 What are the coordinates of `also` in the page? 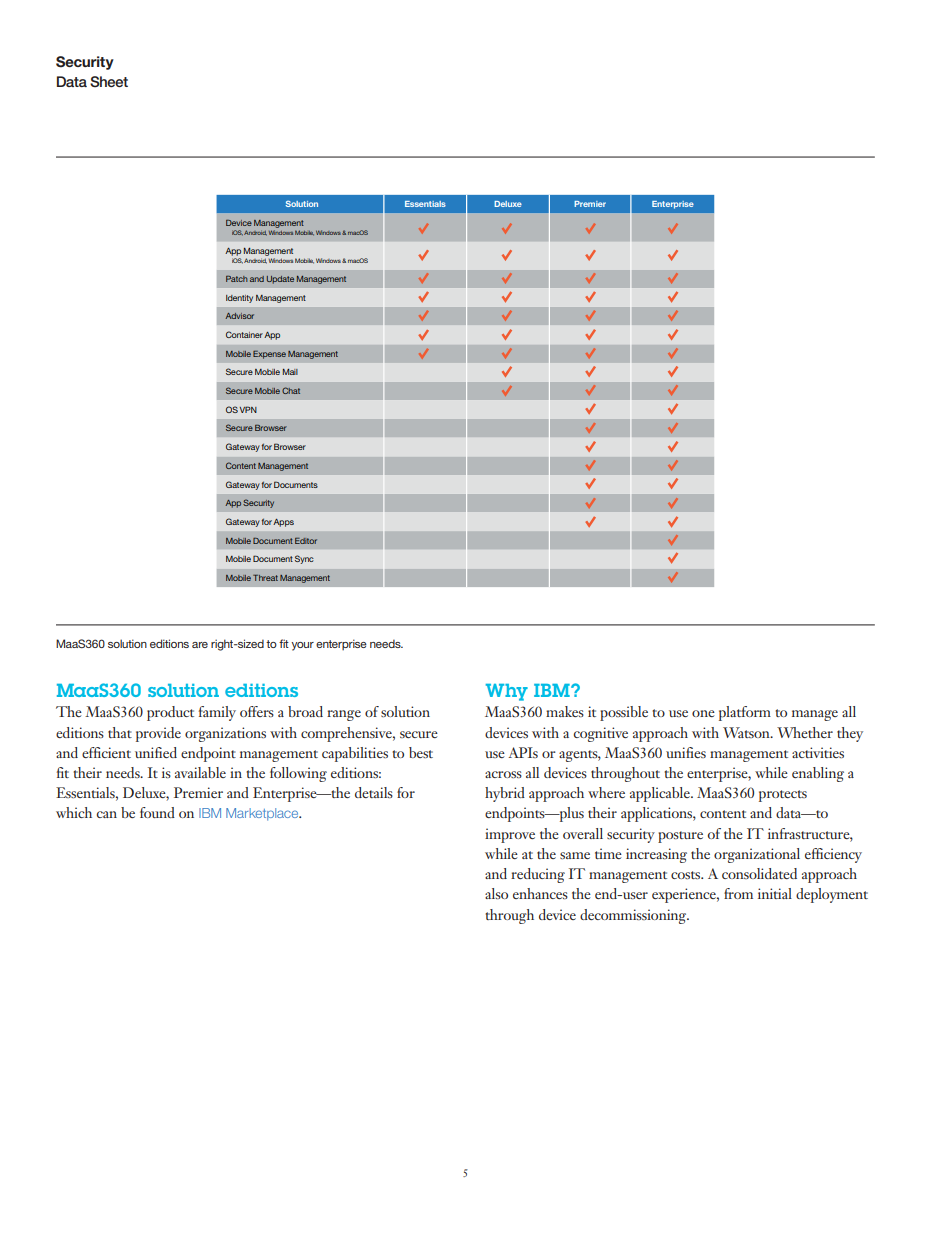 It's located at (496, 893).
